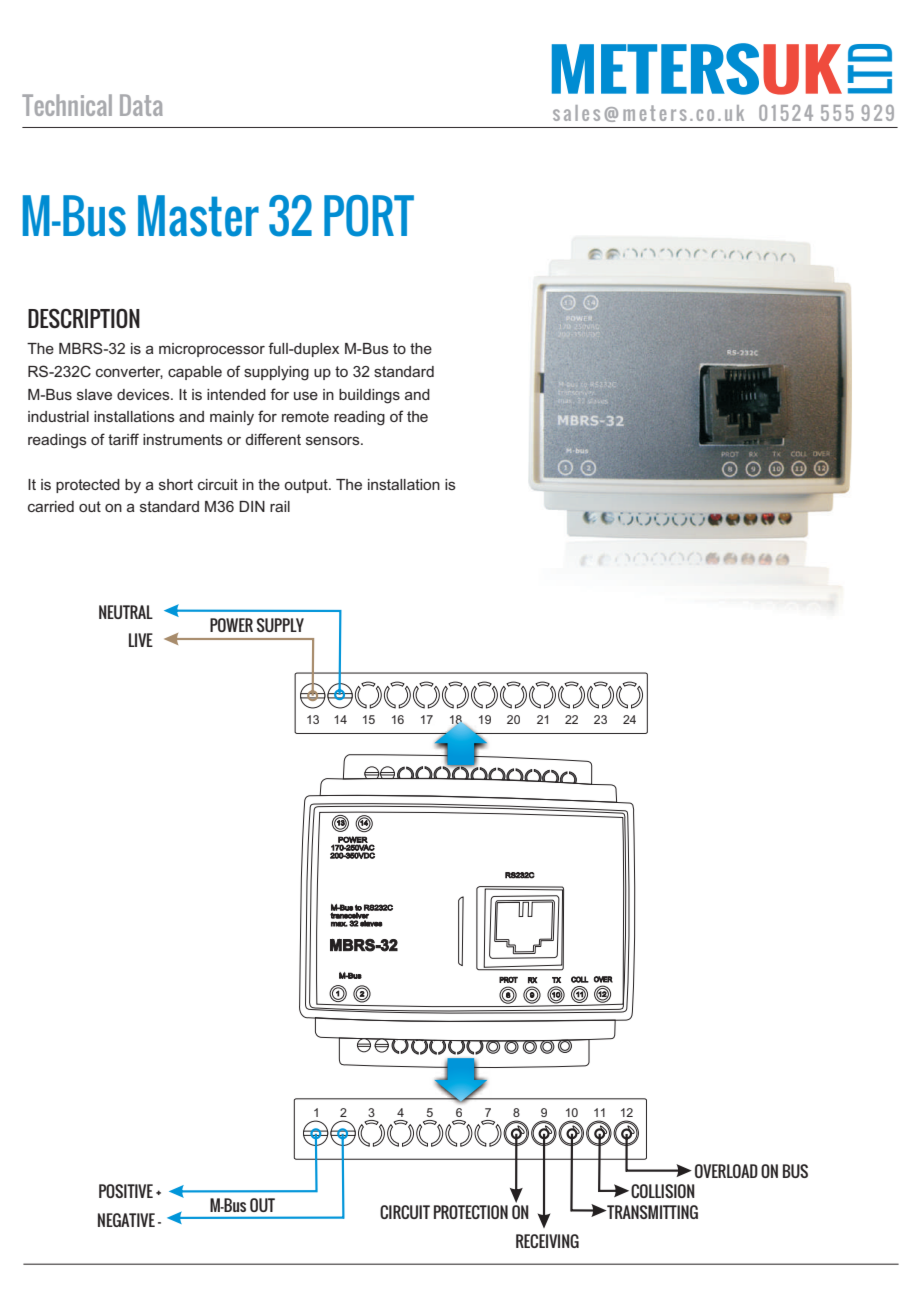 The image size is (924, 1308). I want to click on NEGATIVE, so click(126, 1220).
